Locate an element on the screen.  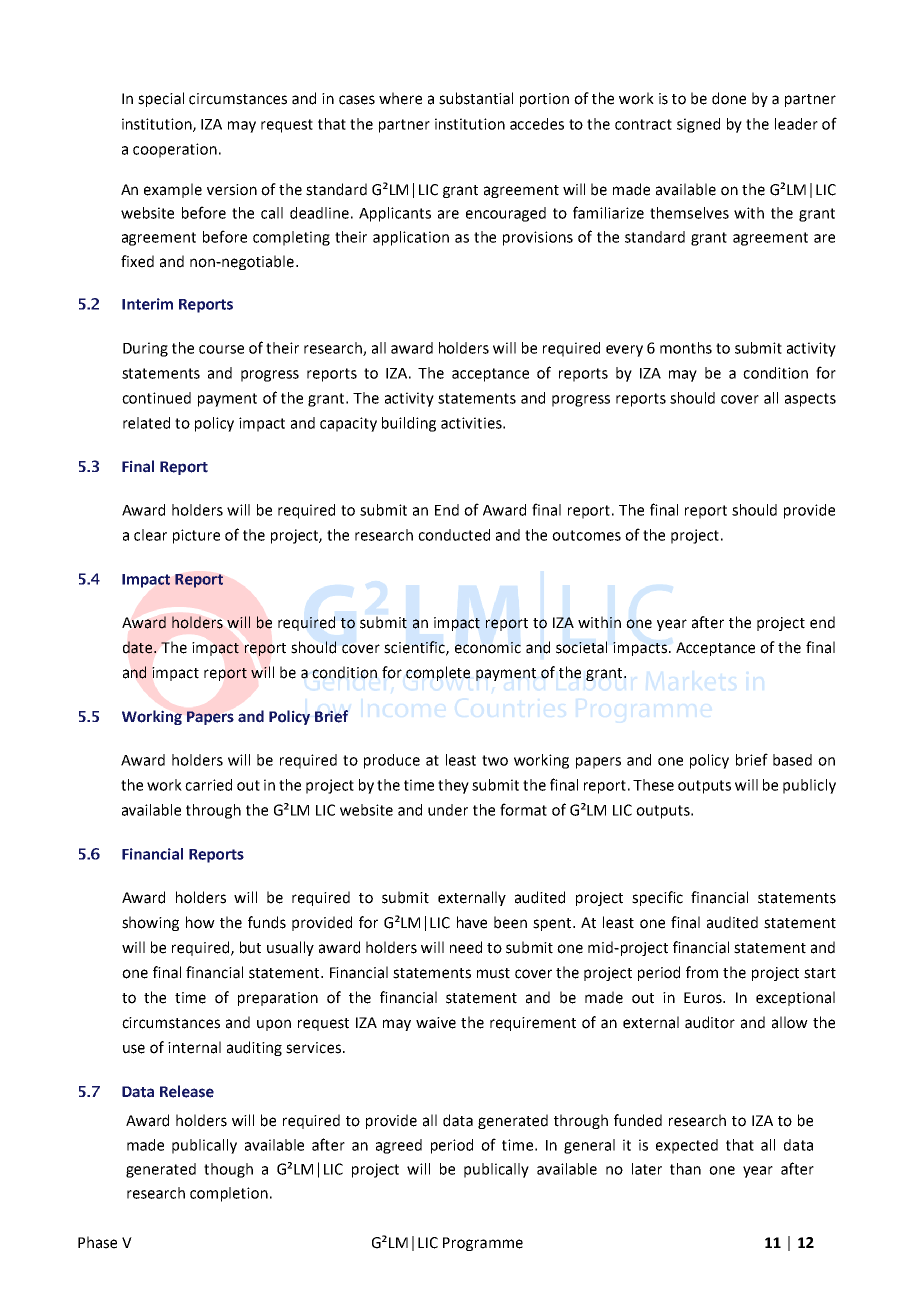
building is located at coordinates (409, 424).
